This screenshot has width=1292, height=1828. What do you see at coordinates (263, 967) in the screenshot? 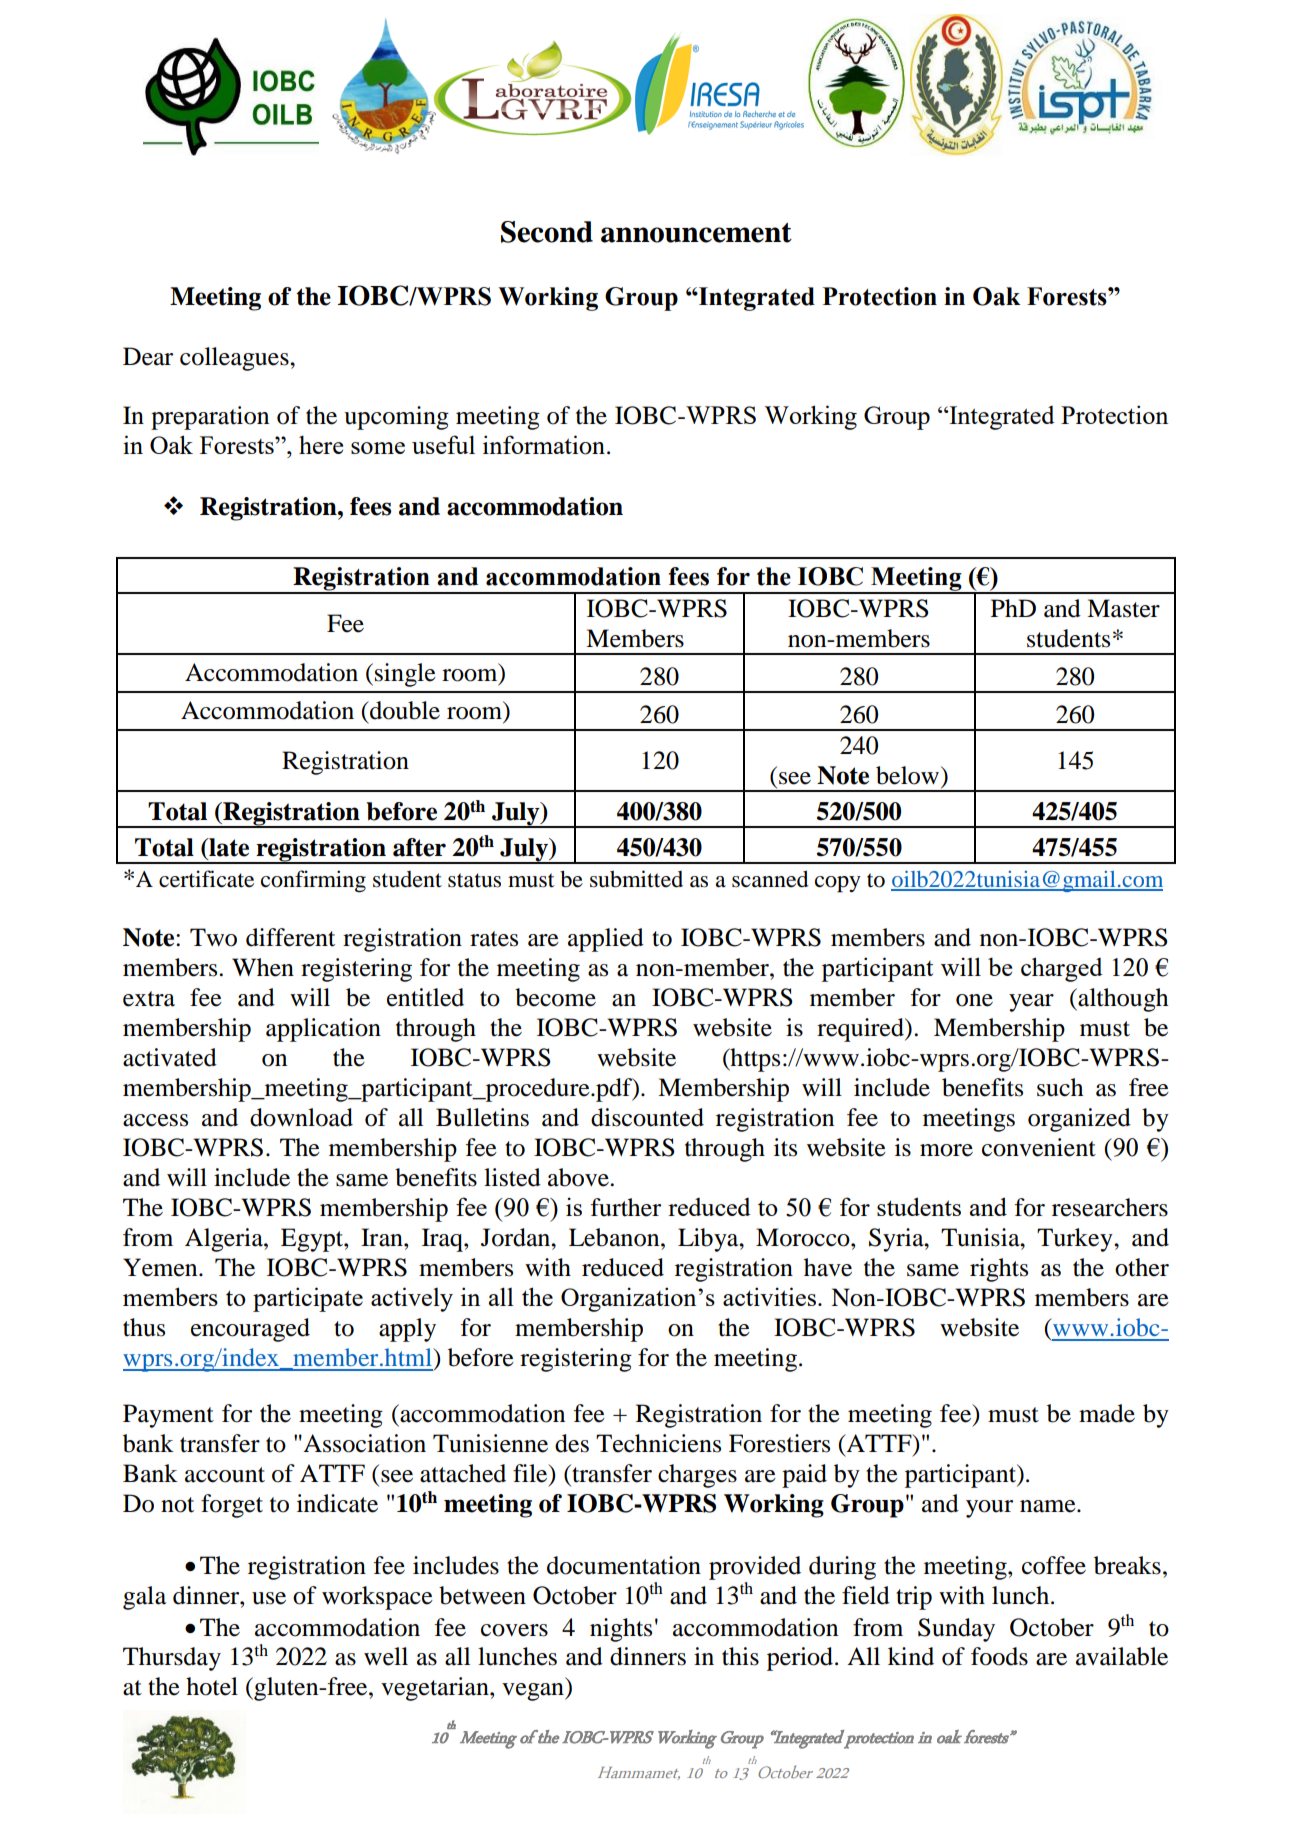
I see `When` at bounding box center [263, 967].
